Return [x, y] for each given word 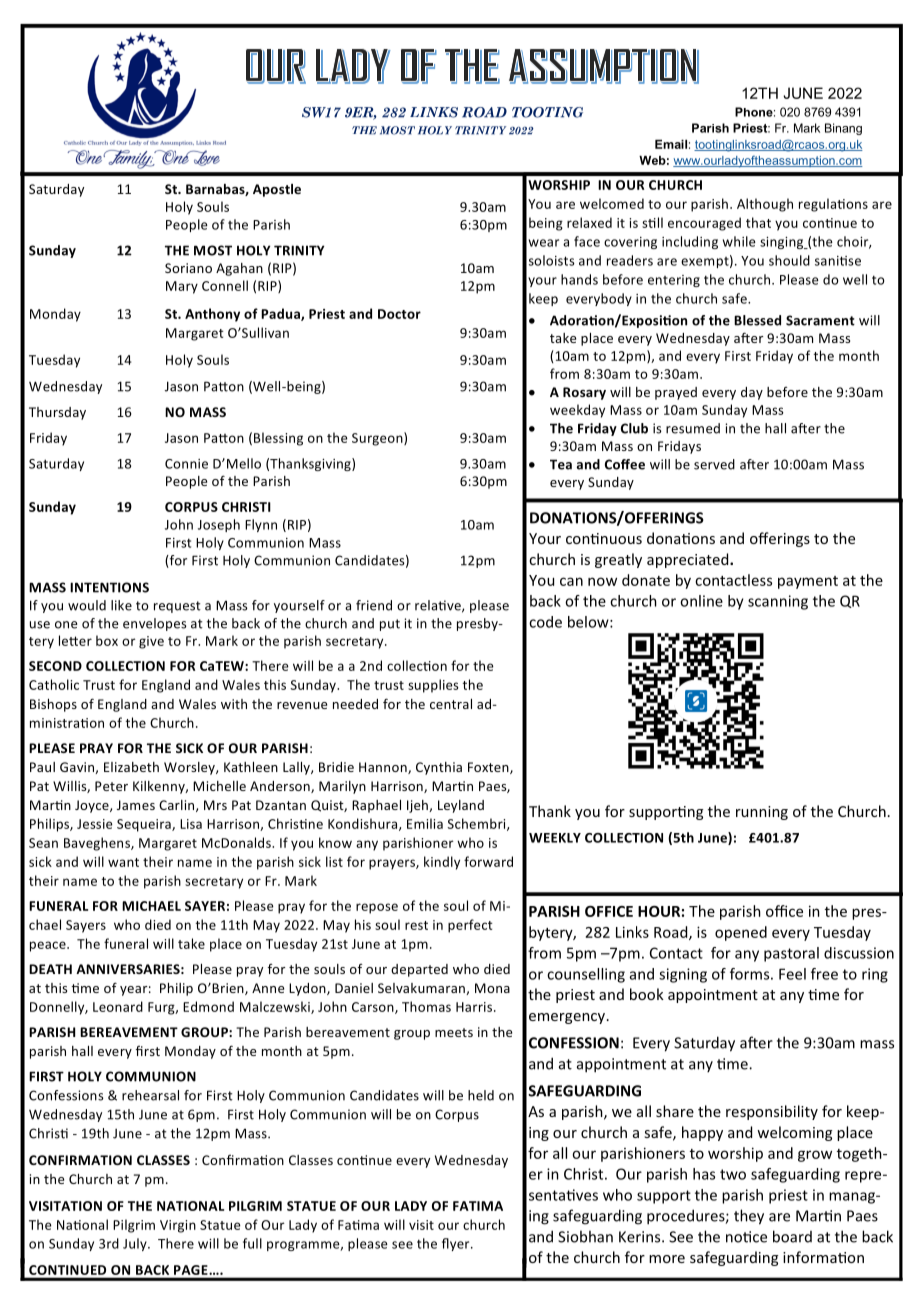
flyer [457, 1244]
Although [765, 205]
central [451, 704]
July [136, 1244]
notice [746, 1237]
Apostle [277, 190]
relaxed [589, 222]
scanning [778, 602]
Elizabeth [131, 767]
